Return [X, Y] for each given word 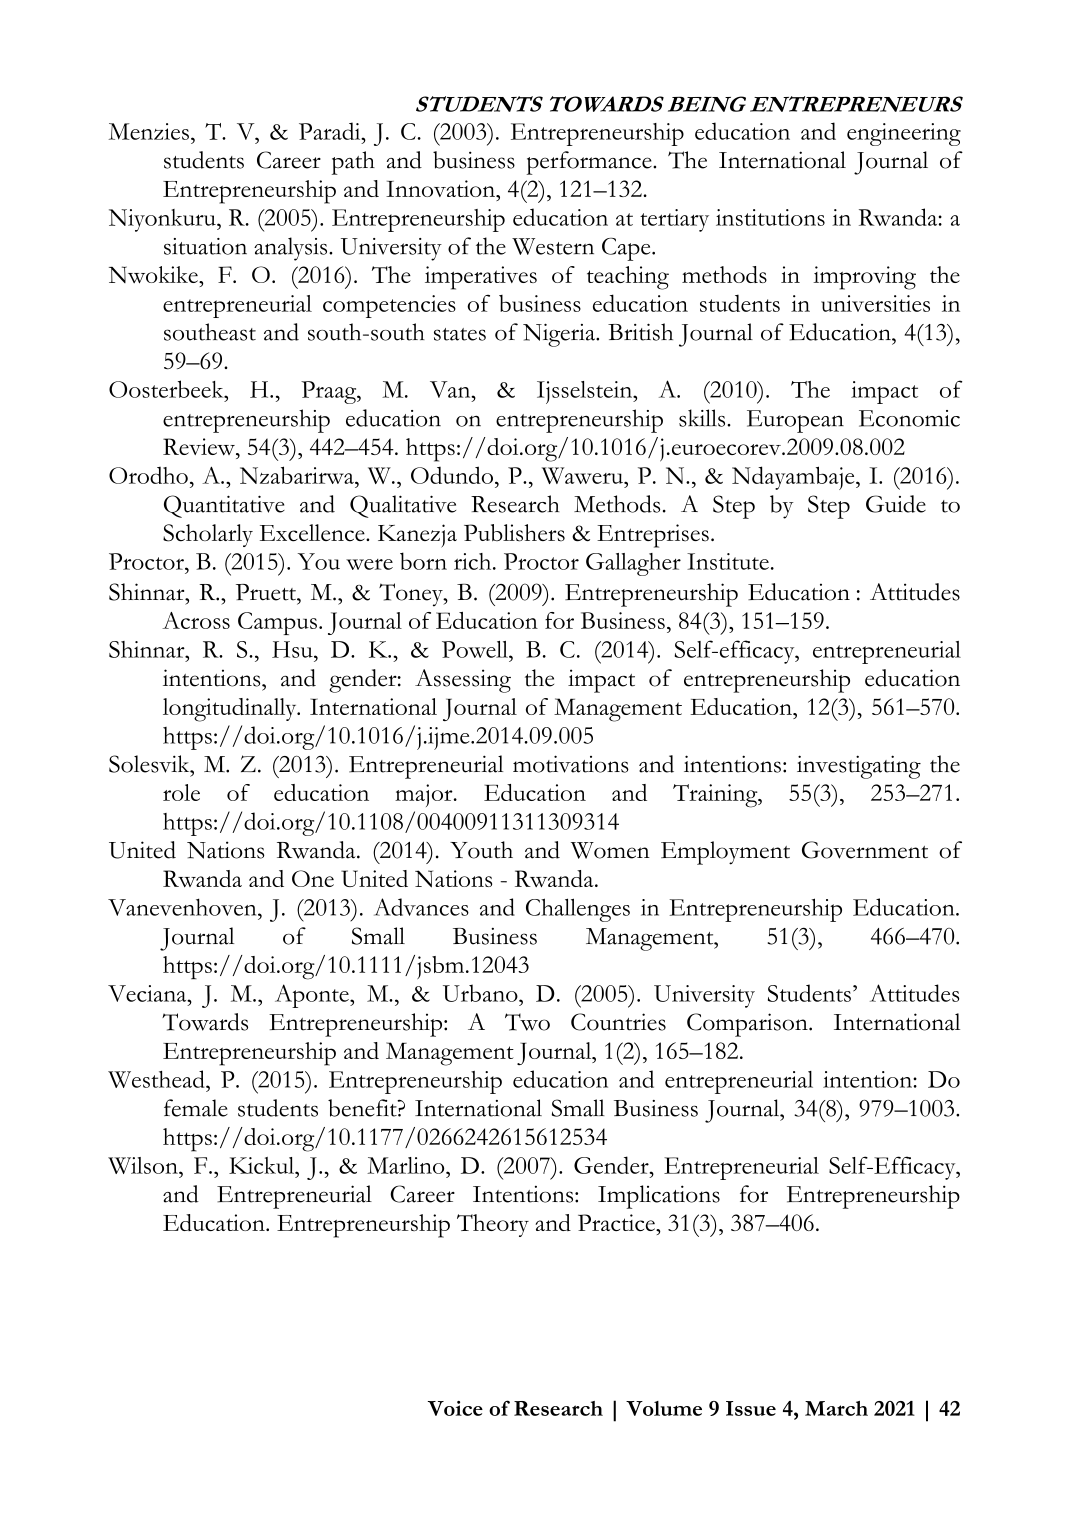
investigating [859, 767]
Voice [455, 1408]
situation [205, 246]
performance [590, 163]
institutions [770, 217]
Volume [664, 1408]
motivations [571, 764]
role [181, 792]
